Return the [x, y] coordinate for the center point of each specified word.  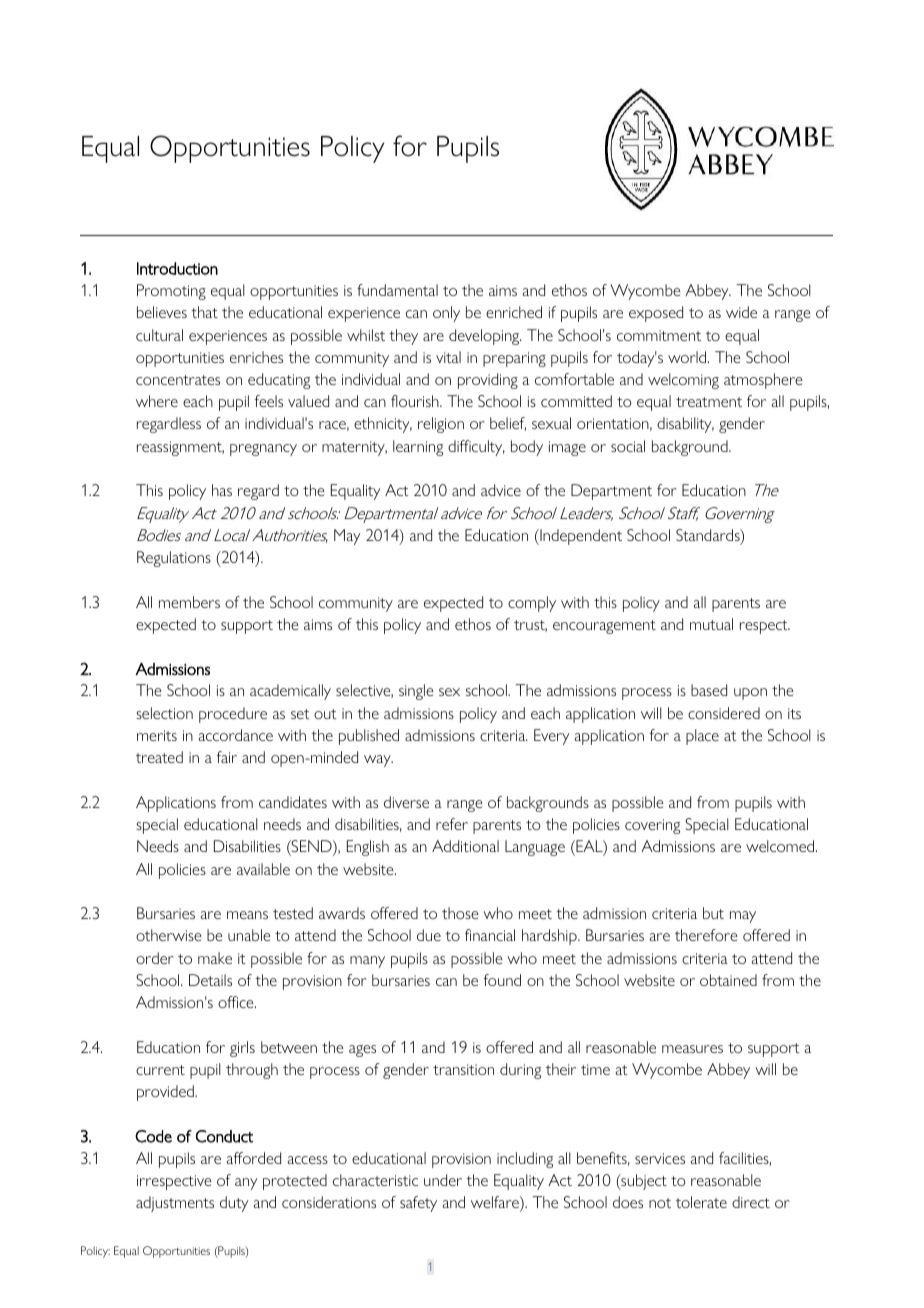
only [446, 314]
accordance [235, 735]
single [416, 692]
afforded [253, 1158]
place [702, 737]
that [204, 312]
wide [741, 312]
